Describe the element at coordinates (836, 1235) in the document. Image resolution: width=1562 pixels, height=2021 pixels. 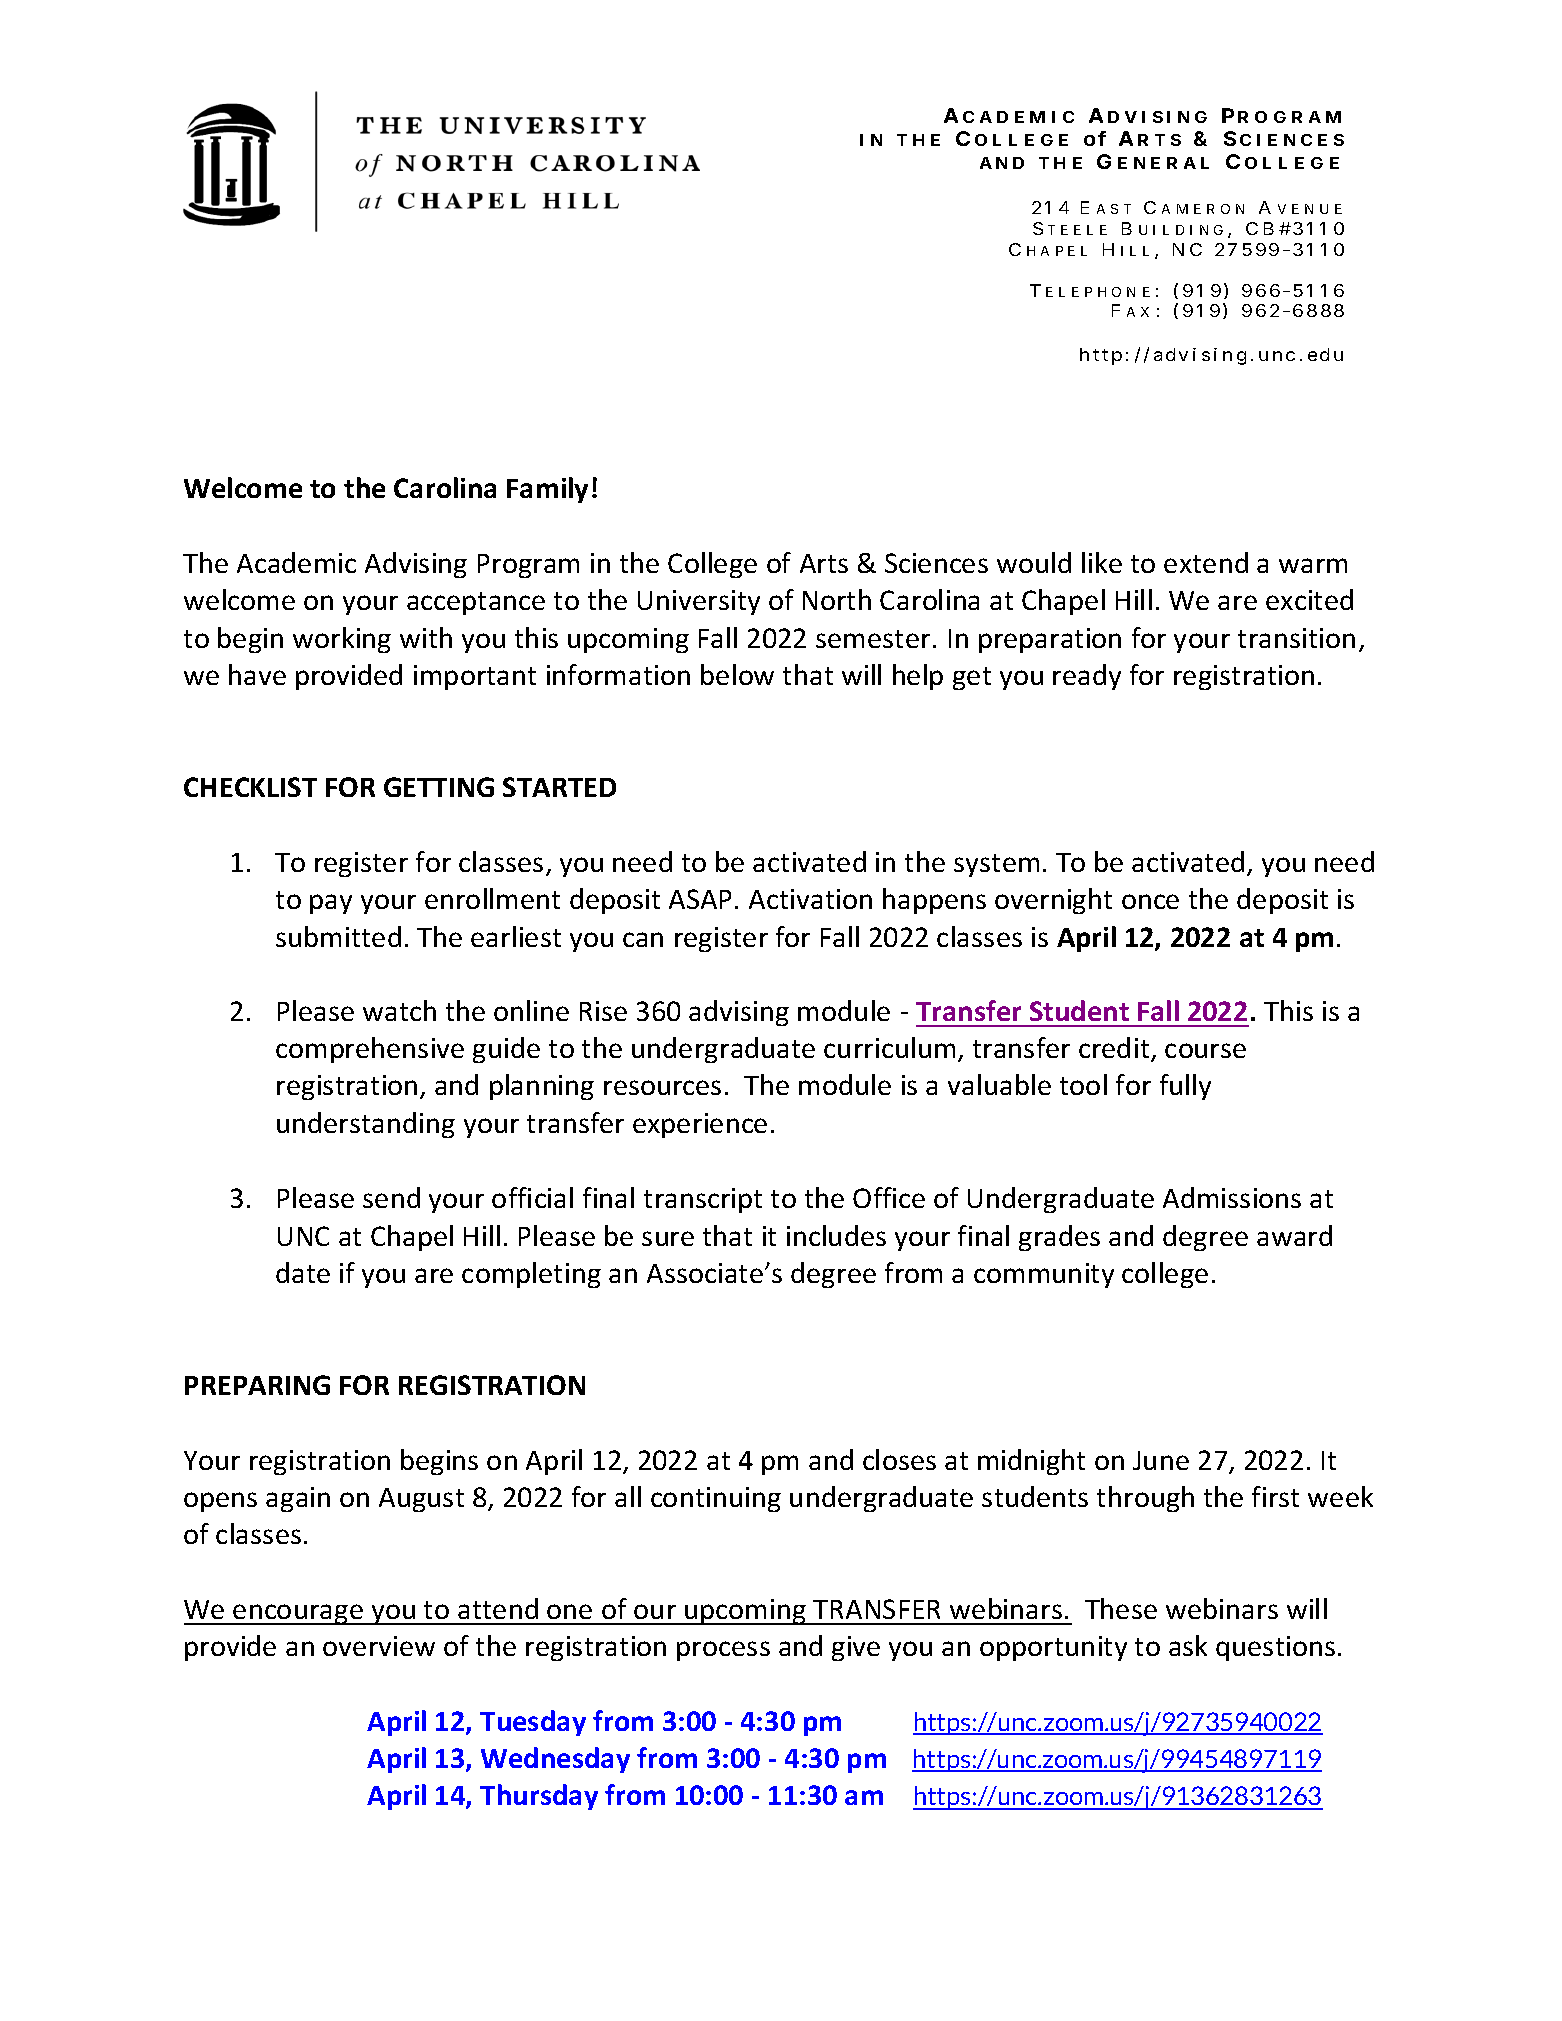
I see `includes` at that location.
